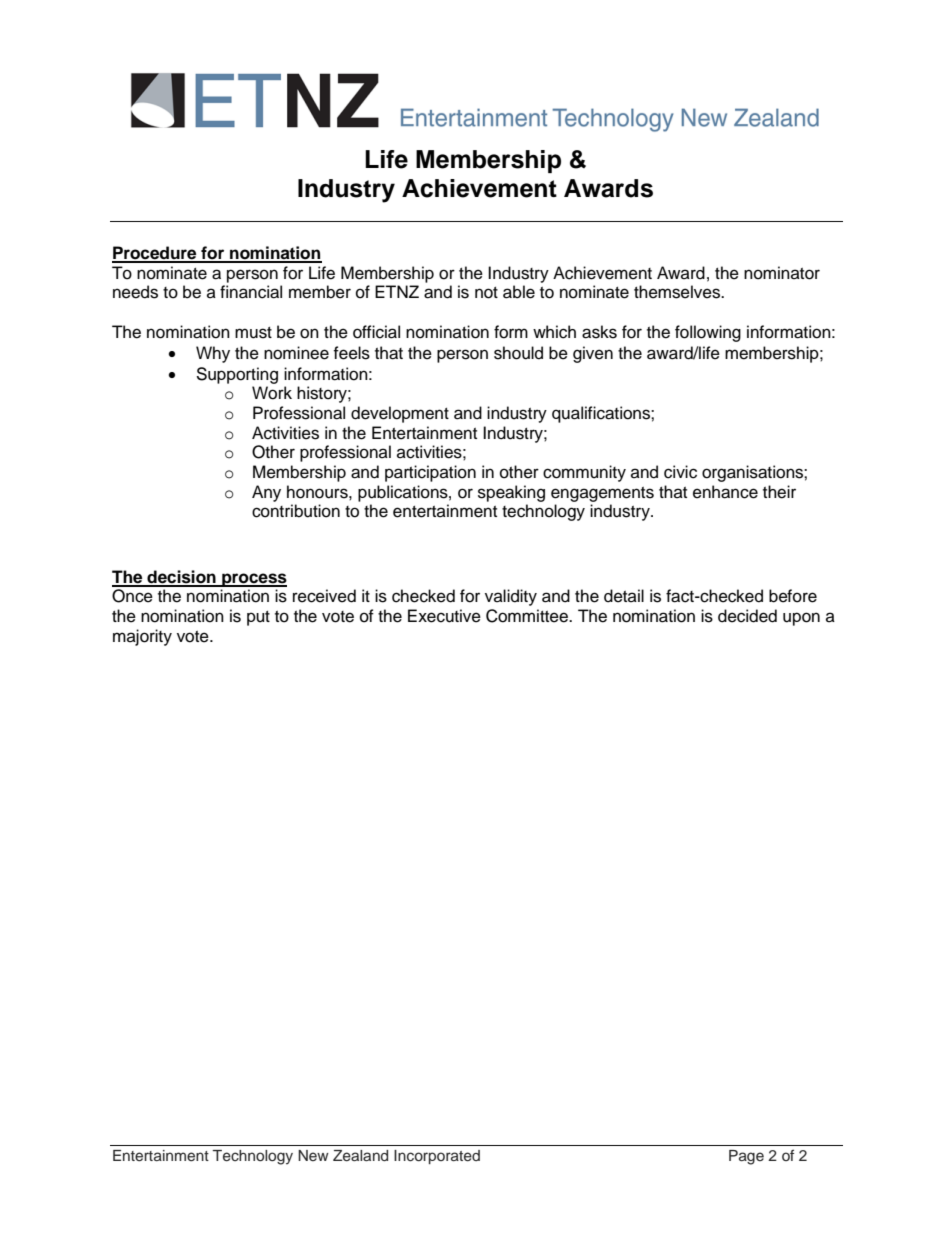  Describe the element at coordinates (511, 597) in the document. I see `validity` at that location.
